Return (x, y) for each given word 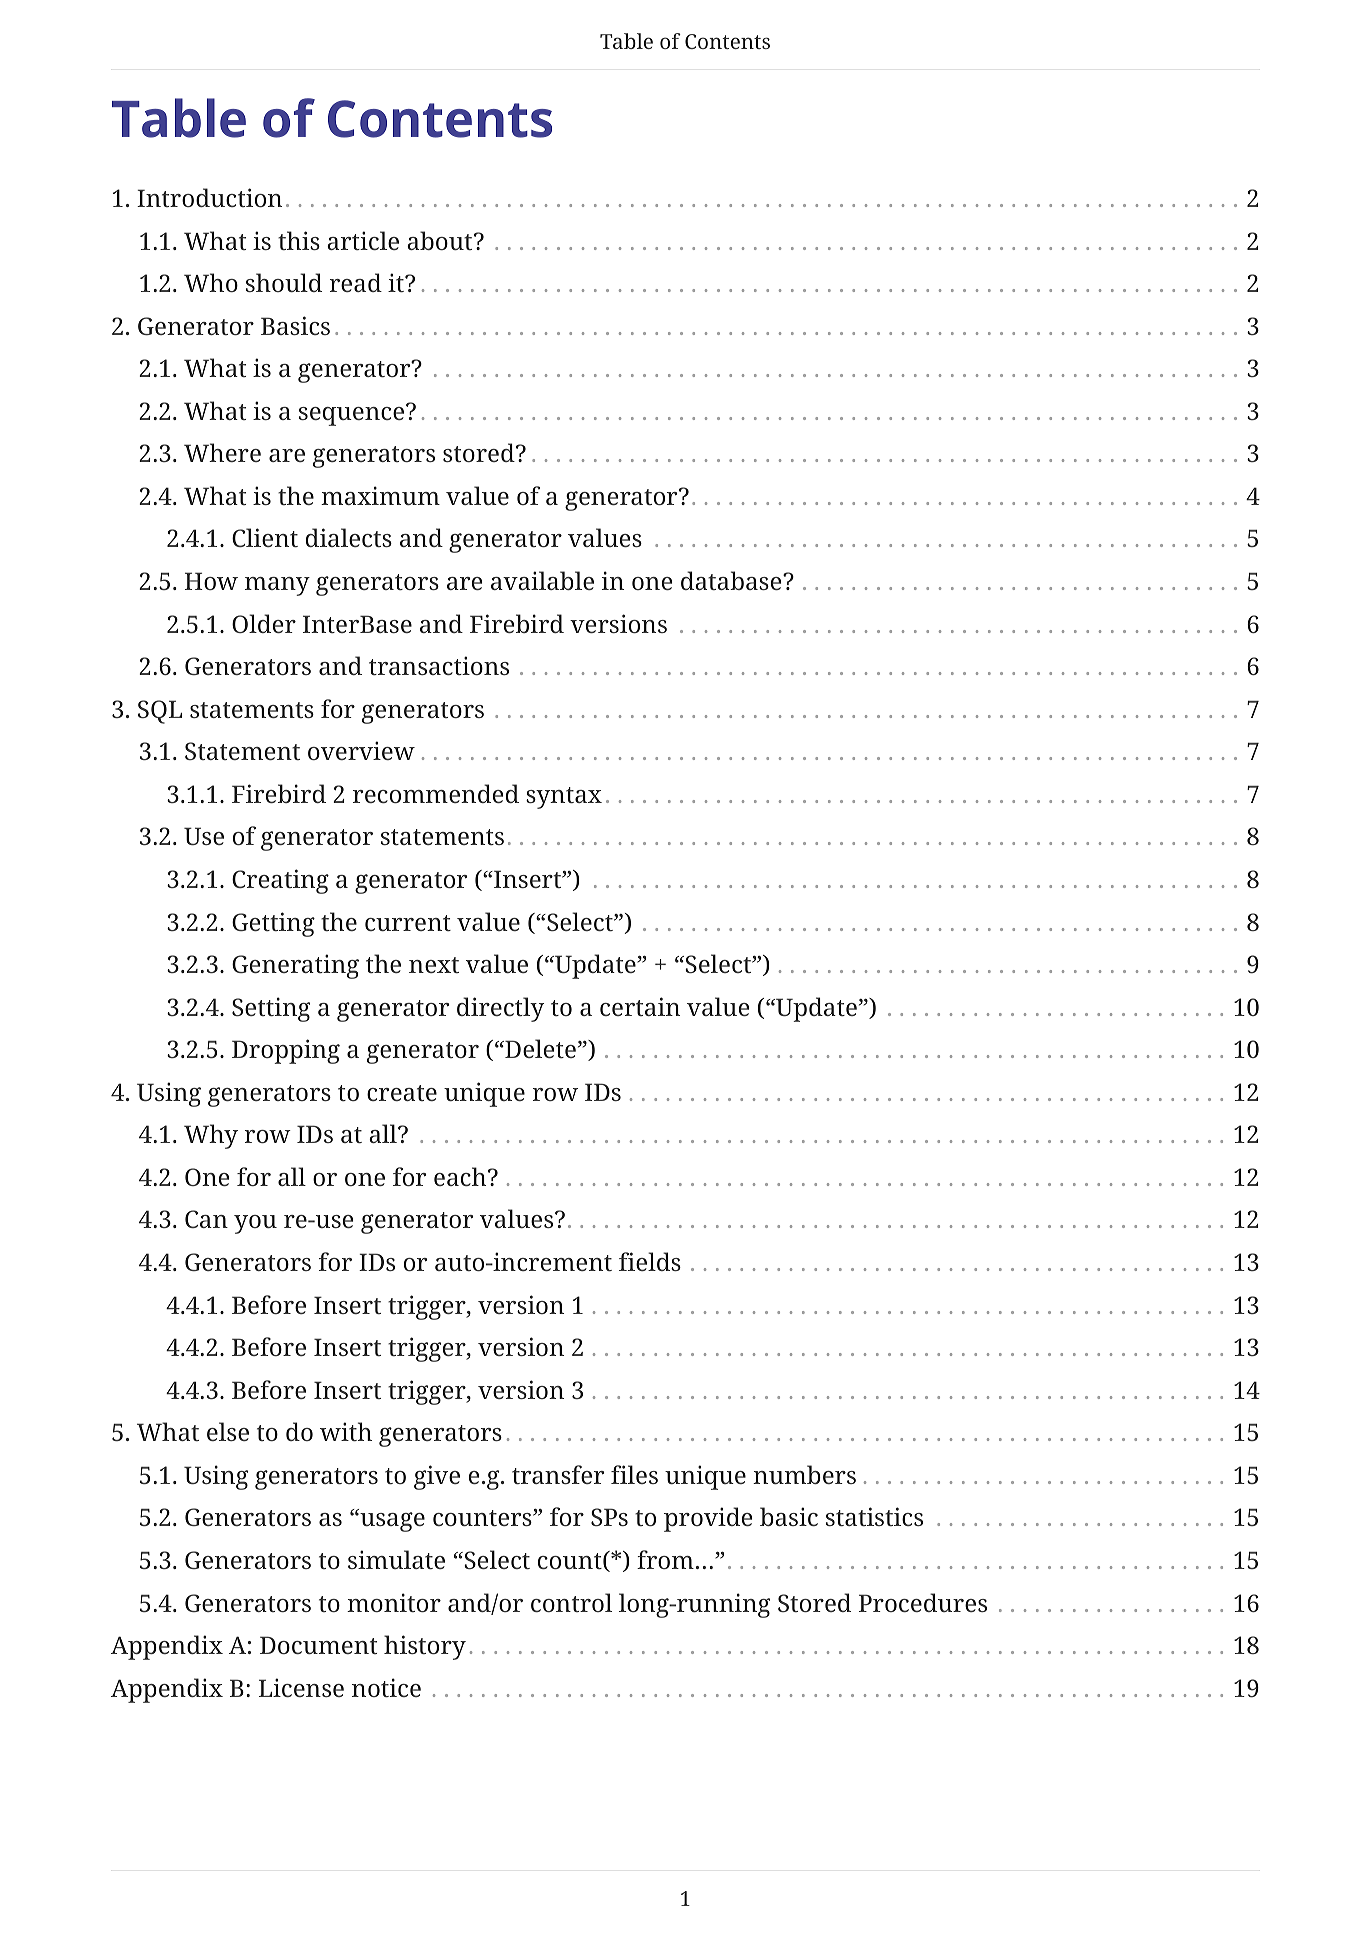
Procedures (923, 1602)
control (571, 1602)
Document (318, 1645)
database (732, 580)
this (299, 240)
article (363, 240)
